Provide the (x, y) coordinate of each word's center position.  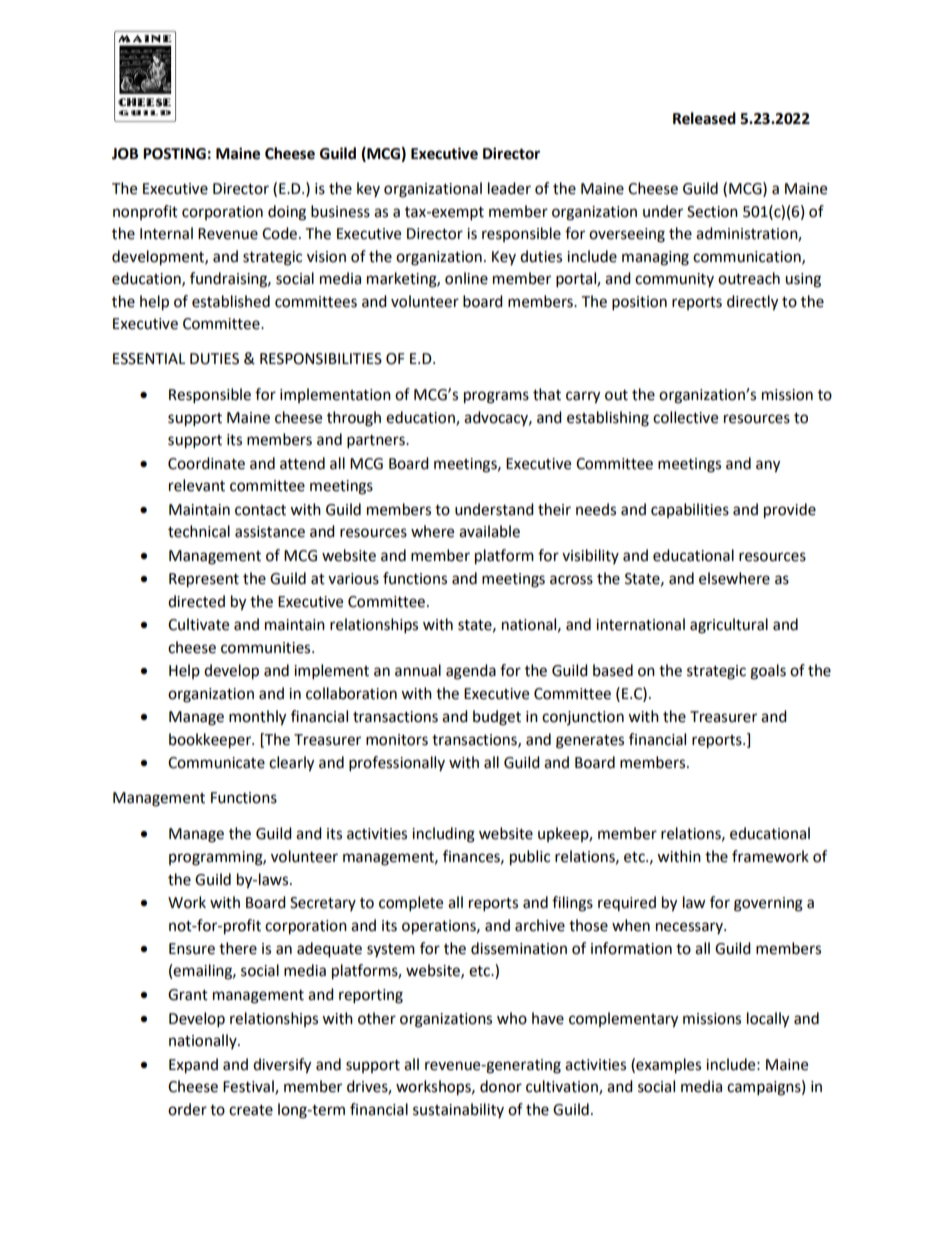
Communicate (216, 763)
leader (509, 188)
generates (590, 742)
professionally (397, 764)
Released (704, 118)
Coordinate (206, 463)
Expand (193, 1066)
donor (501, 1086)
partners (377, 442)
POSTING (174, 154)
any (768, 466)
